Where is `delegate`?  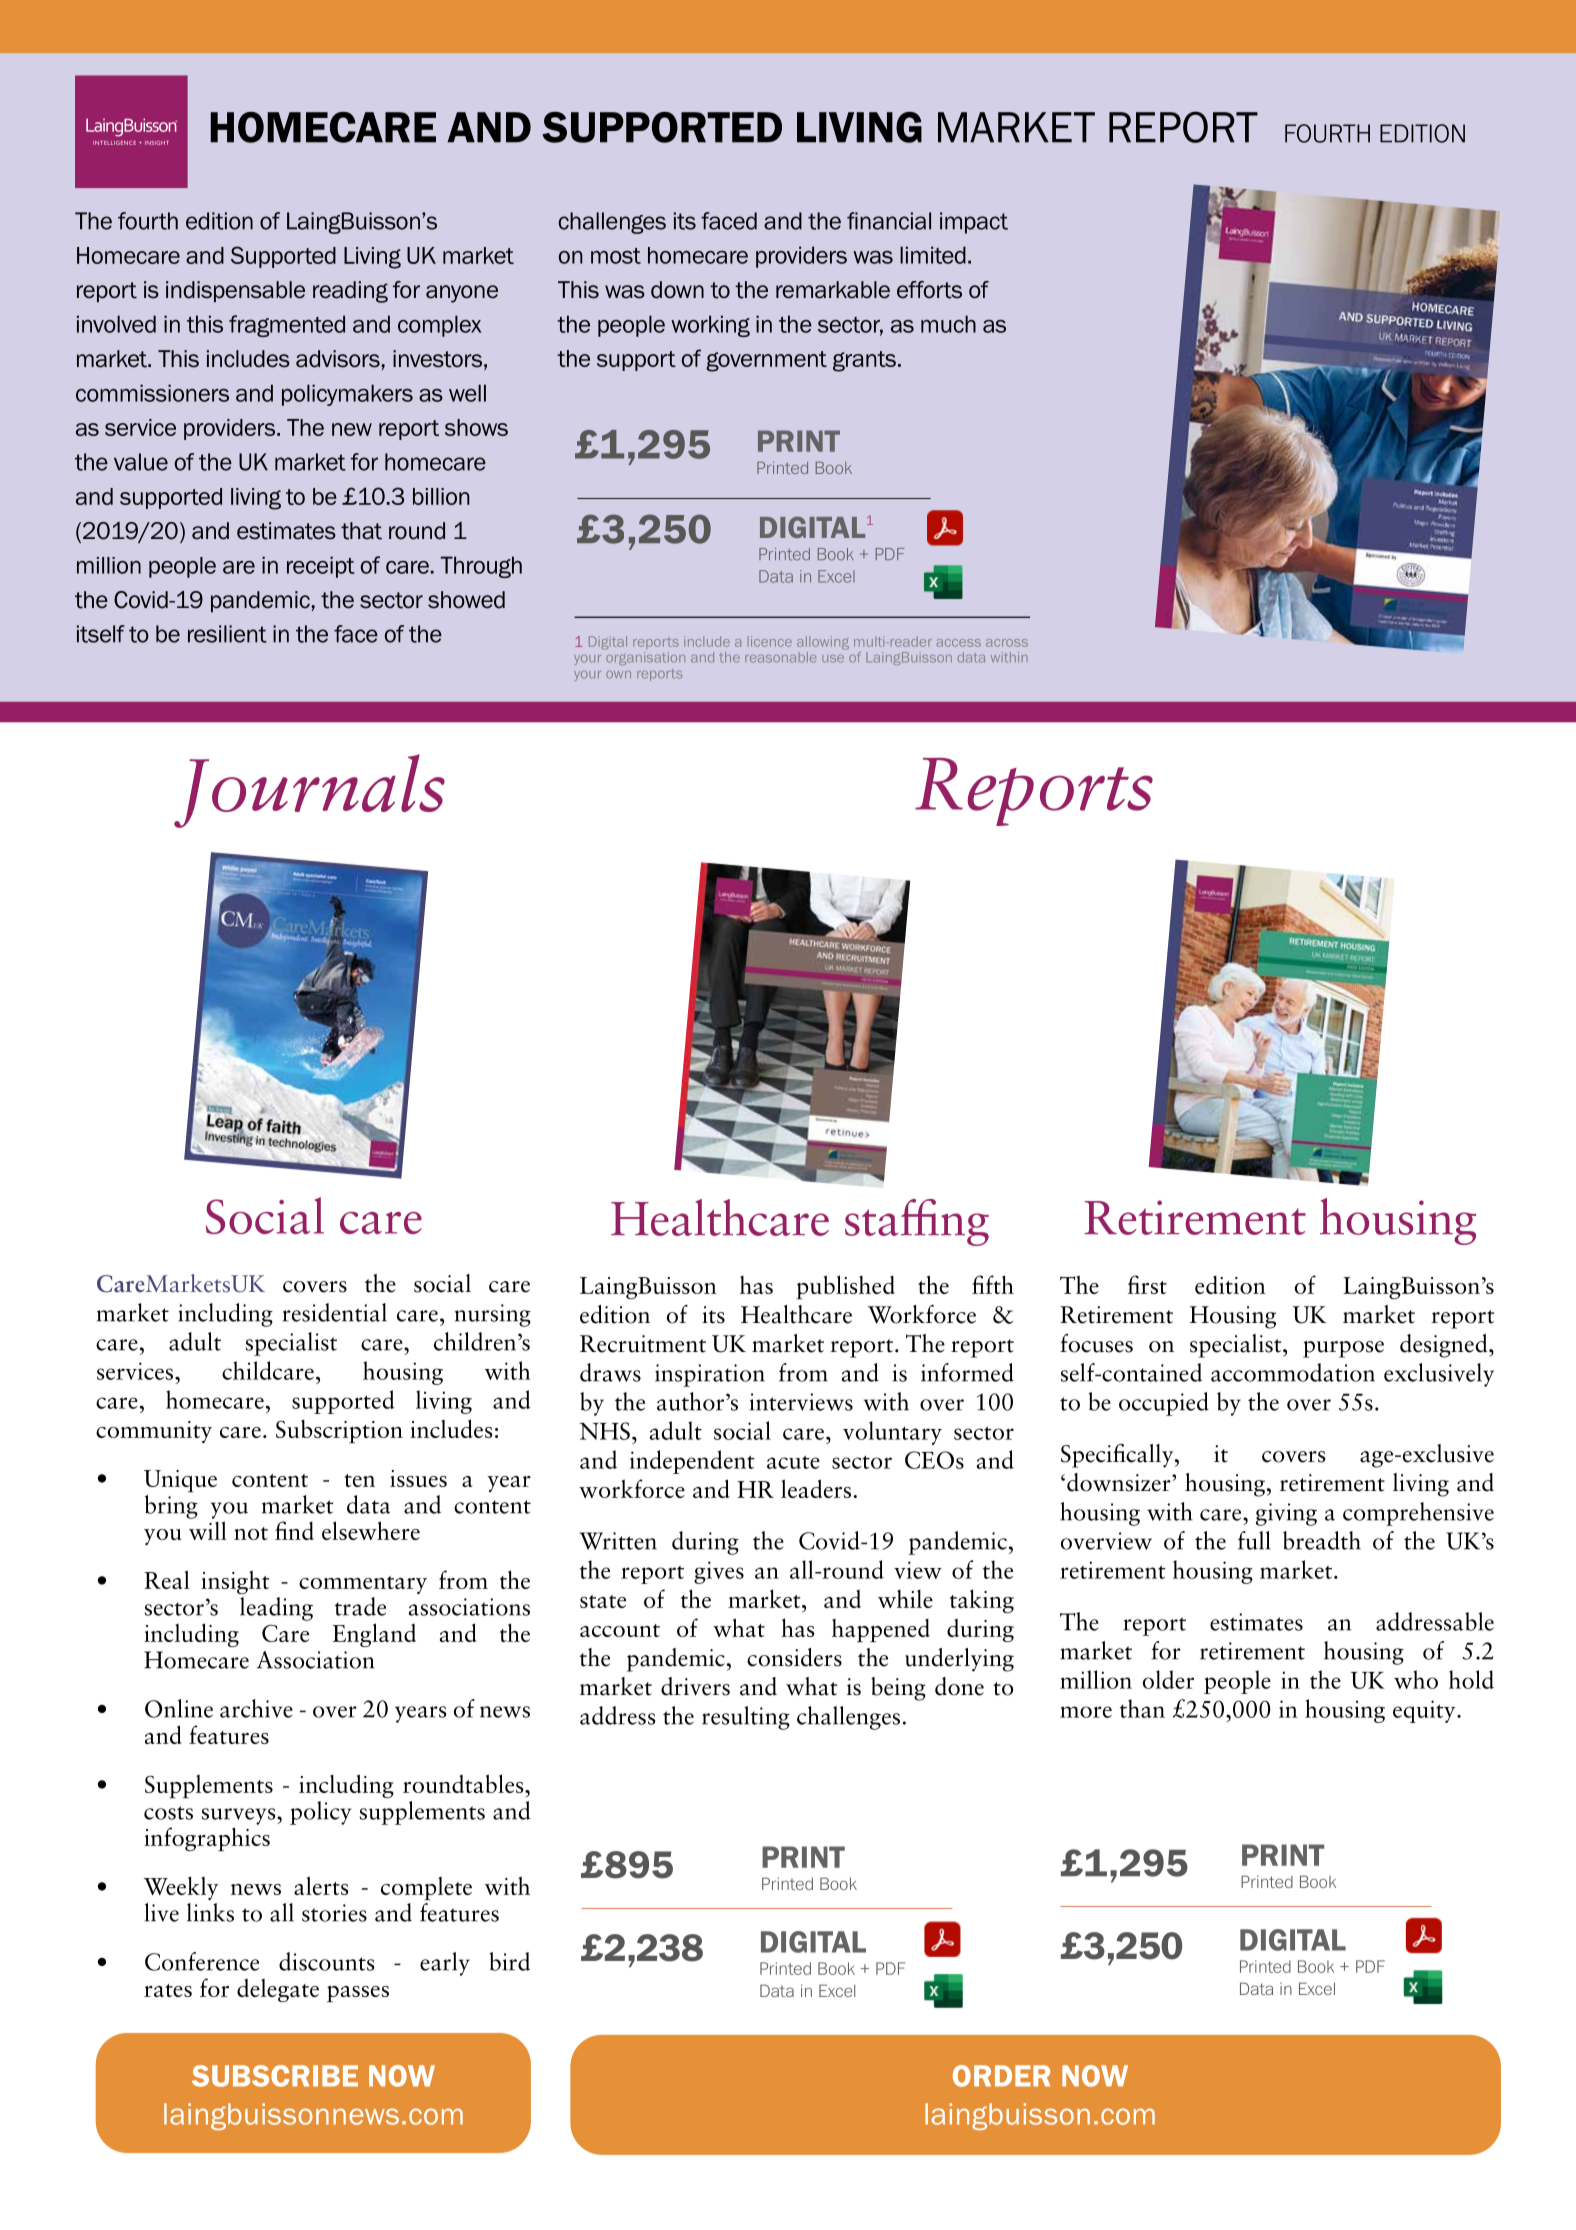
delegate is located at coordinates (278, 1990).
